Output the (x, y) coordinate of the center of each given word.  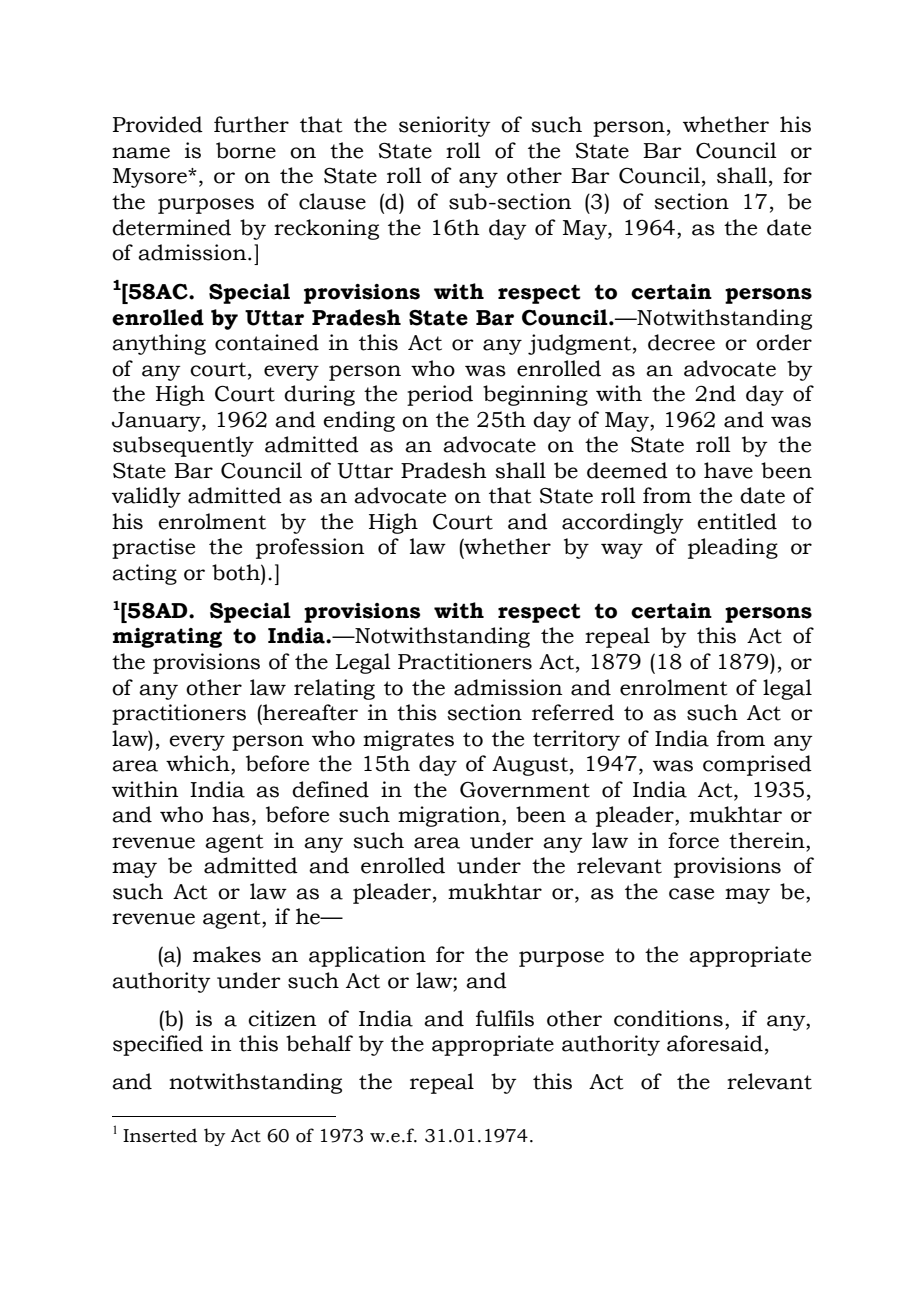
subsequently (183, 446)
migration (450, 816)
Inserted (160, 1135)
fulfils (505, 1018)
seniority (445, 126)
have (728, 470)
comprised (757, 765)
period (440, 395)
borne (246, 150)
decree (681, 342)
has (231, 814)
